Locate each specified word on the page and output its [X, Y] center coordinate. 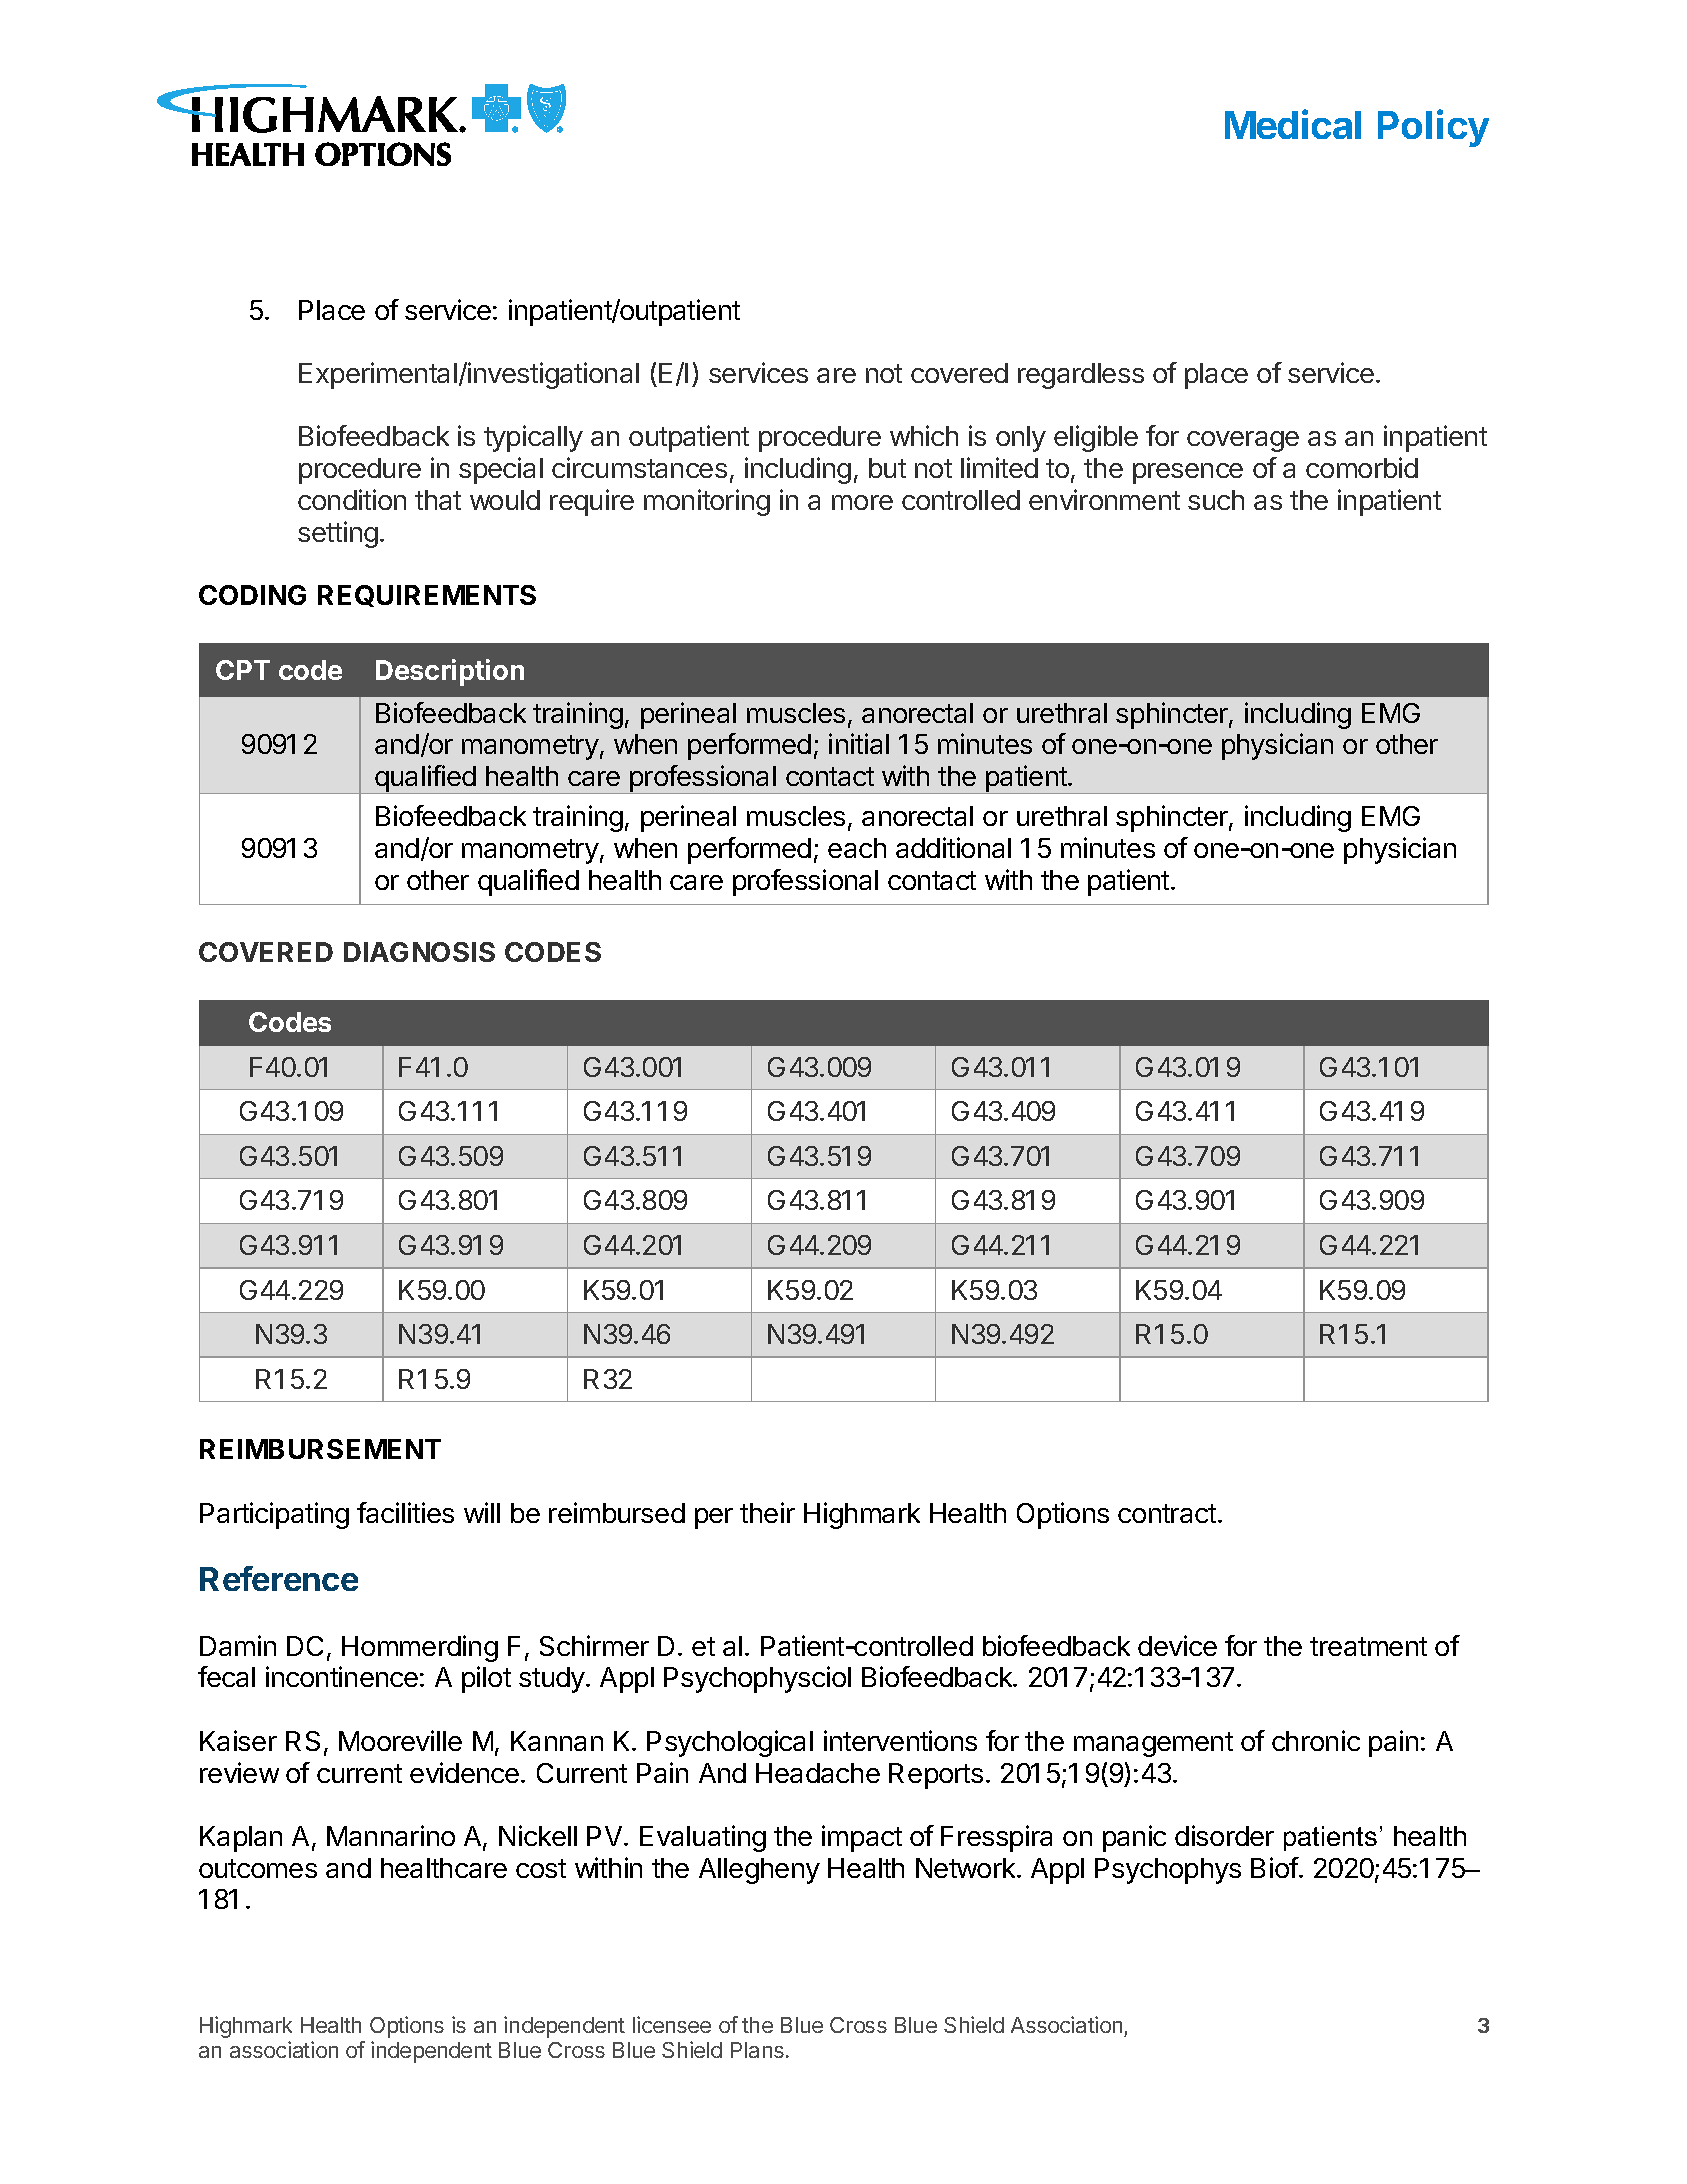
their [767, 1512]
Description [450, 672]
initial [859, 743]
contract [1167, 1513]
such [1216, 500]
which [924, 435]
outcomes [258, 1868]
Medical [1293, 124]
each [857, 848]
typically [533, 438]
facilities [405, 1512]
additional [953, 847]
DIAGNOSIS [419, 952]
